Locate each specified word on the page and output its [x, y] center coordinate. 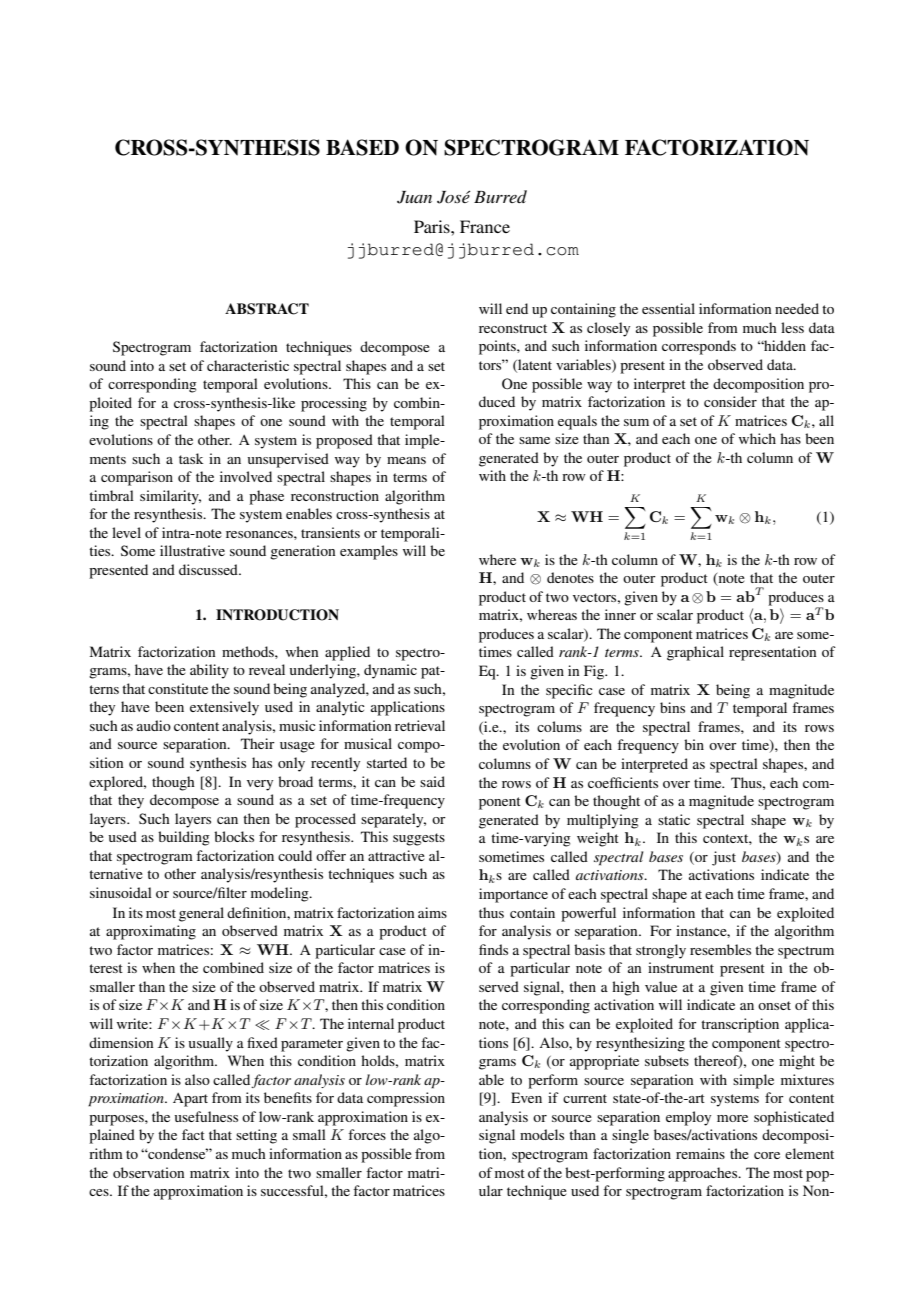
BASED [362, 147]
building [184, 838]
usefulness [206, 1116]
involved [246, 476]
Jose [453, 197]
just [724, 858]
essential [668, 308]
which [757, 438]
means [406, 460]
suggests [419, 839]
